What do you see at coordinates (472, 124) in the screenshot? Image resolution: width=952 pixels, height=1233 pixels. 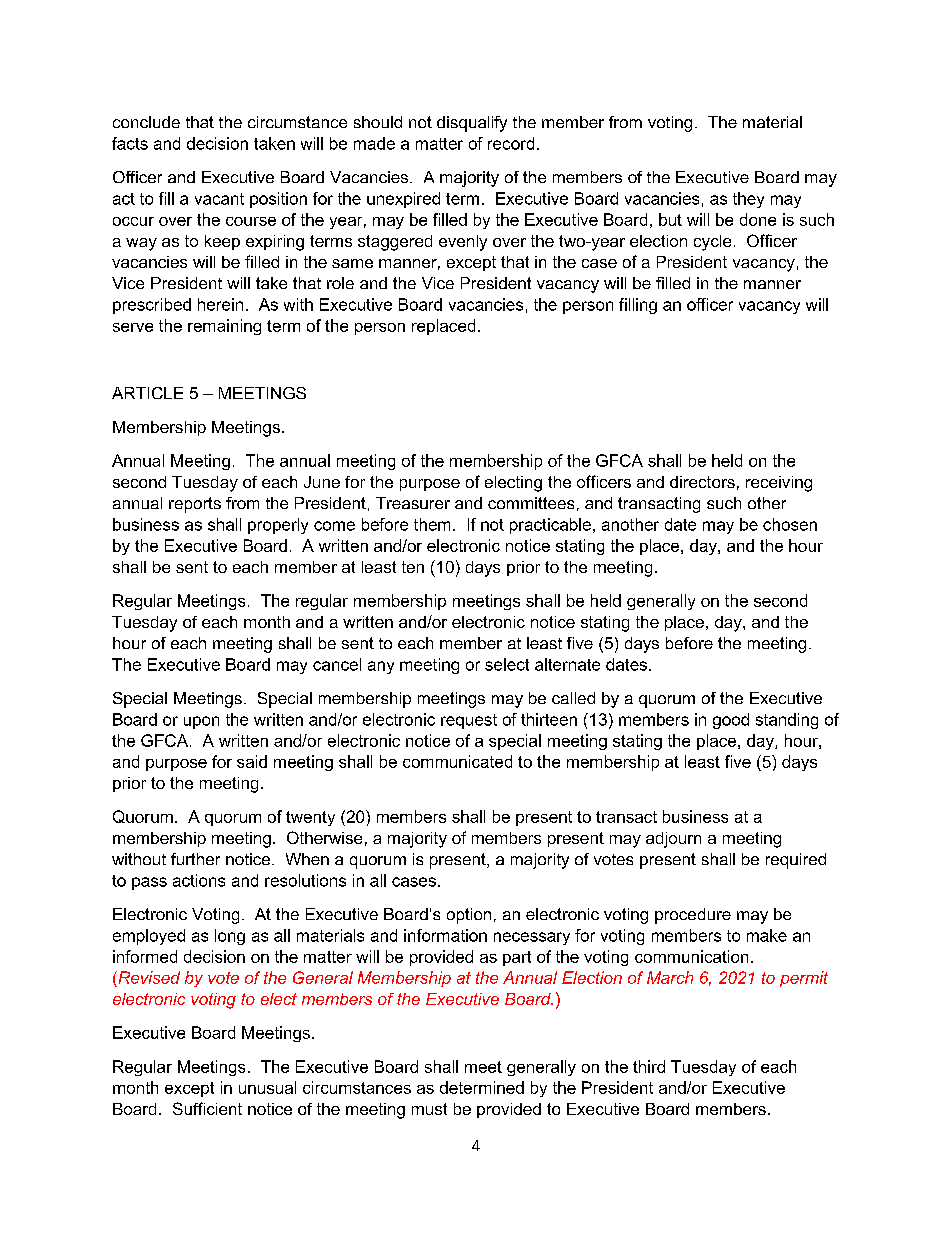 I see `disqualify` at bounding box center [472, 124].
